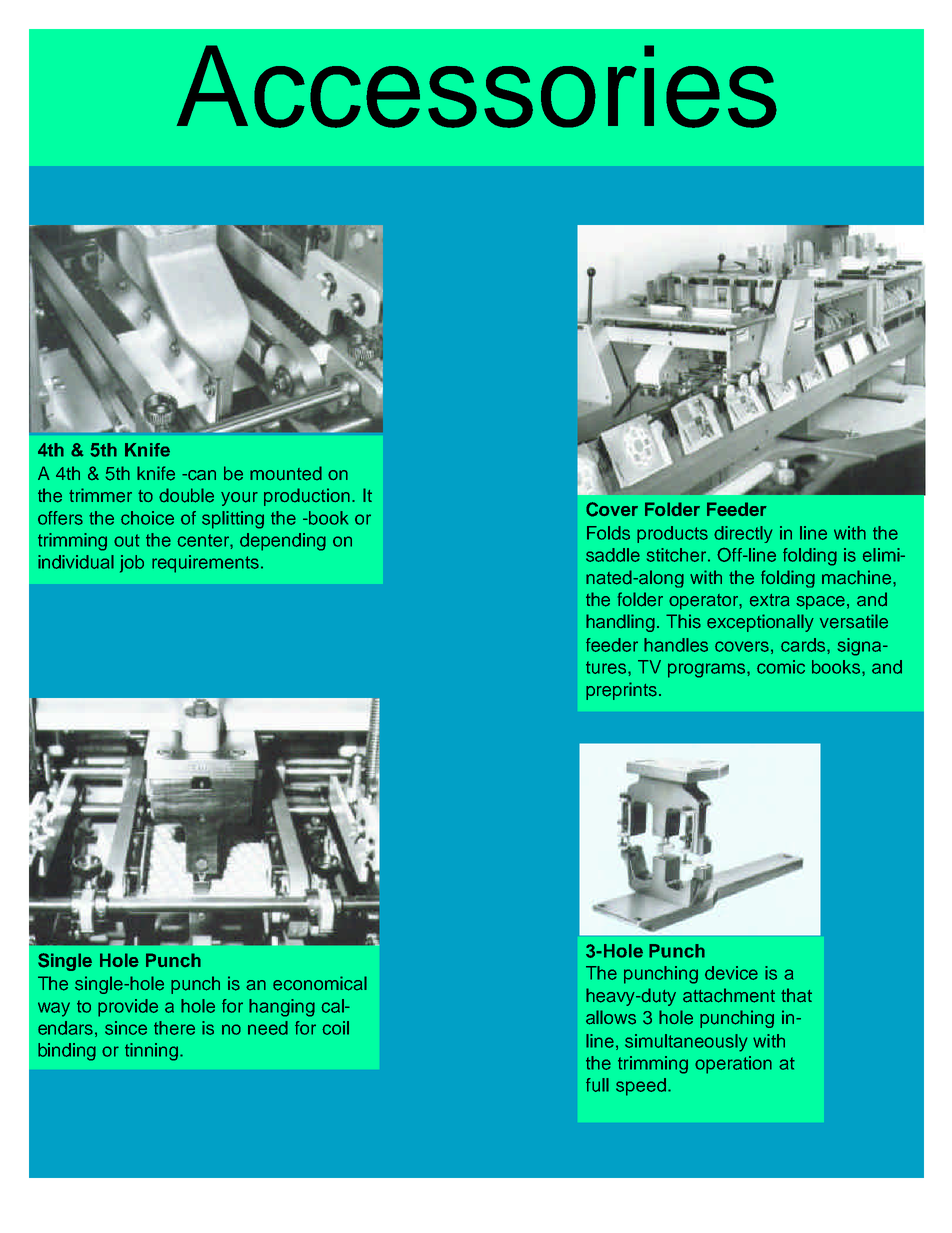 This image has height=1233, width=952. I want to click on job, so click(132, 564).
